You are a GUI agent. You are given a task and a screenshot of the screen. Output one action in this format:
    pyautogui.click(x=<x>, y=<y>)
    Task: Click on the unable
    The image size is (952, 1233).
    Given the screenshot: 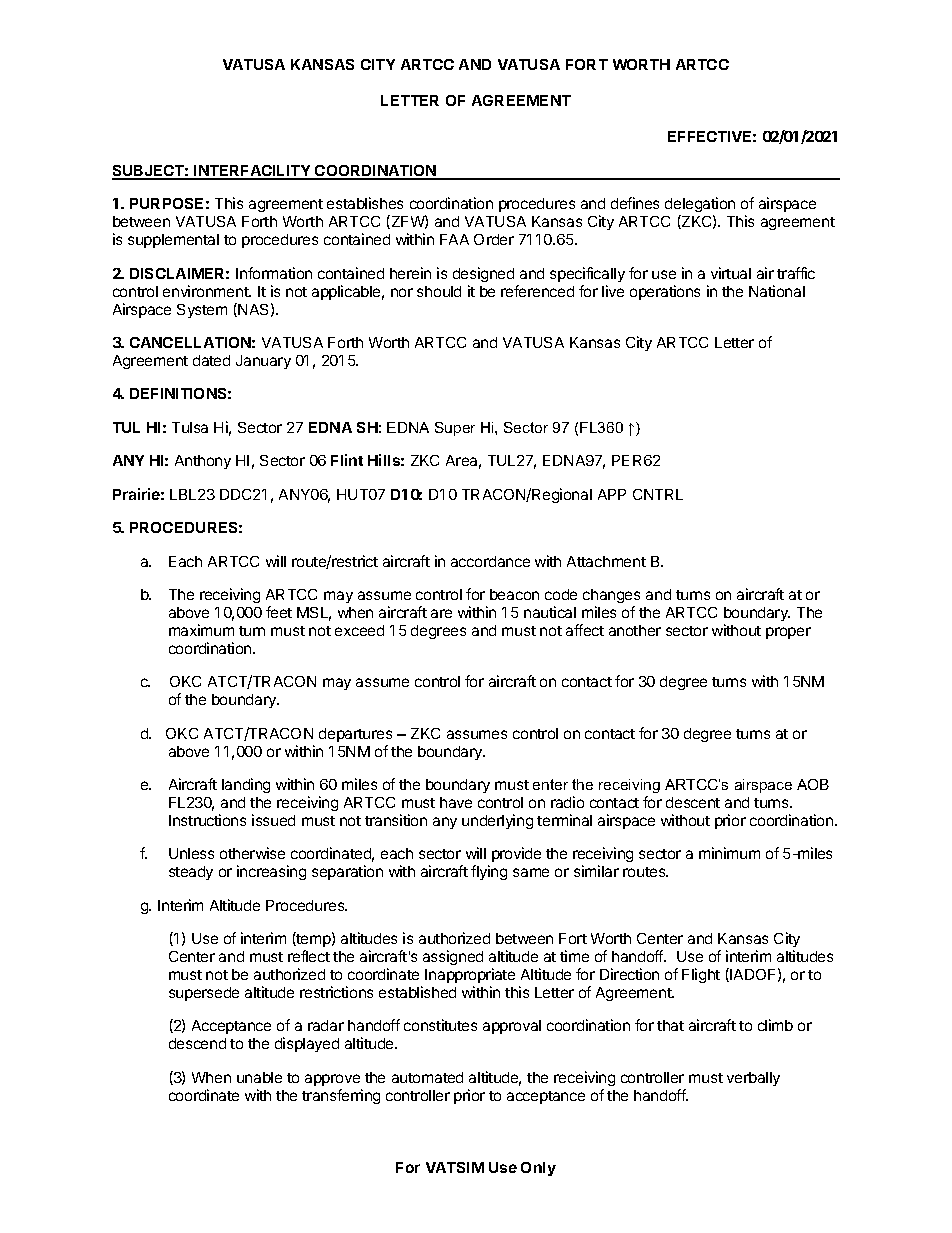 What is the action you would take?
    pyautogui.click(x=259, y=1077)
